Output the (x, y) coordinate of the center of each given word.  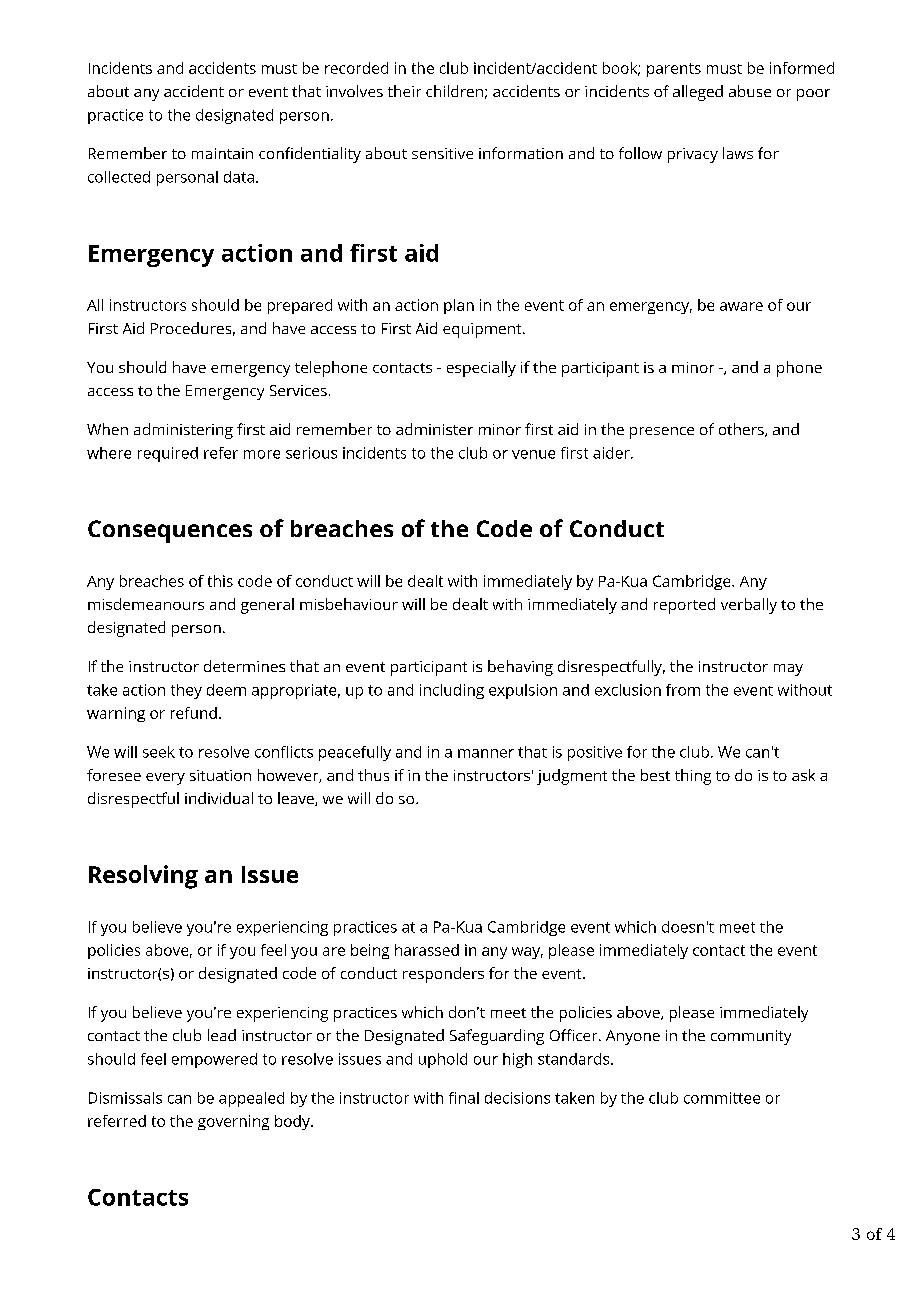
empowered (214, 1060)
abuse (750, 91)
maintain (222, 153)
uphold (443, 1060)
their (404, 91)
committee (722, 1098)
